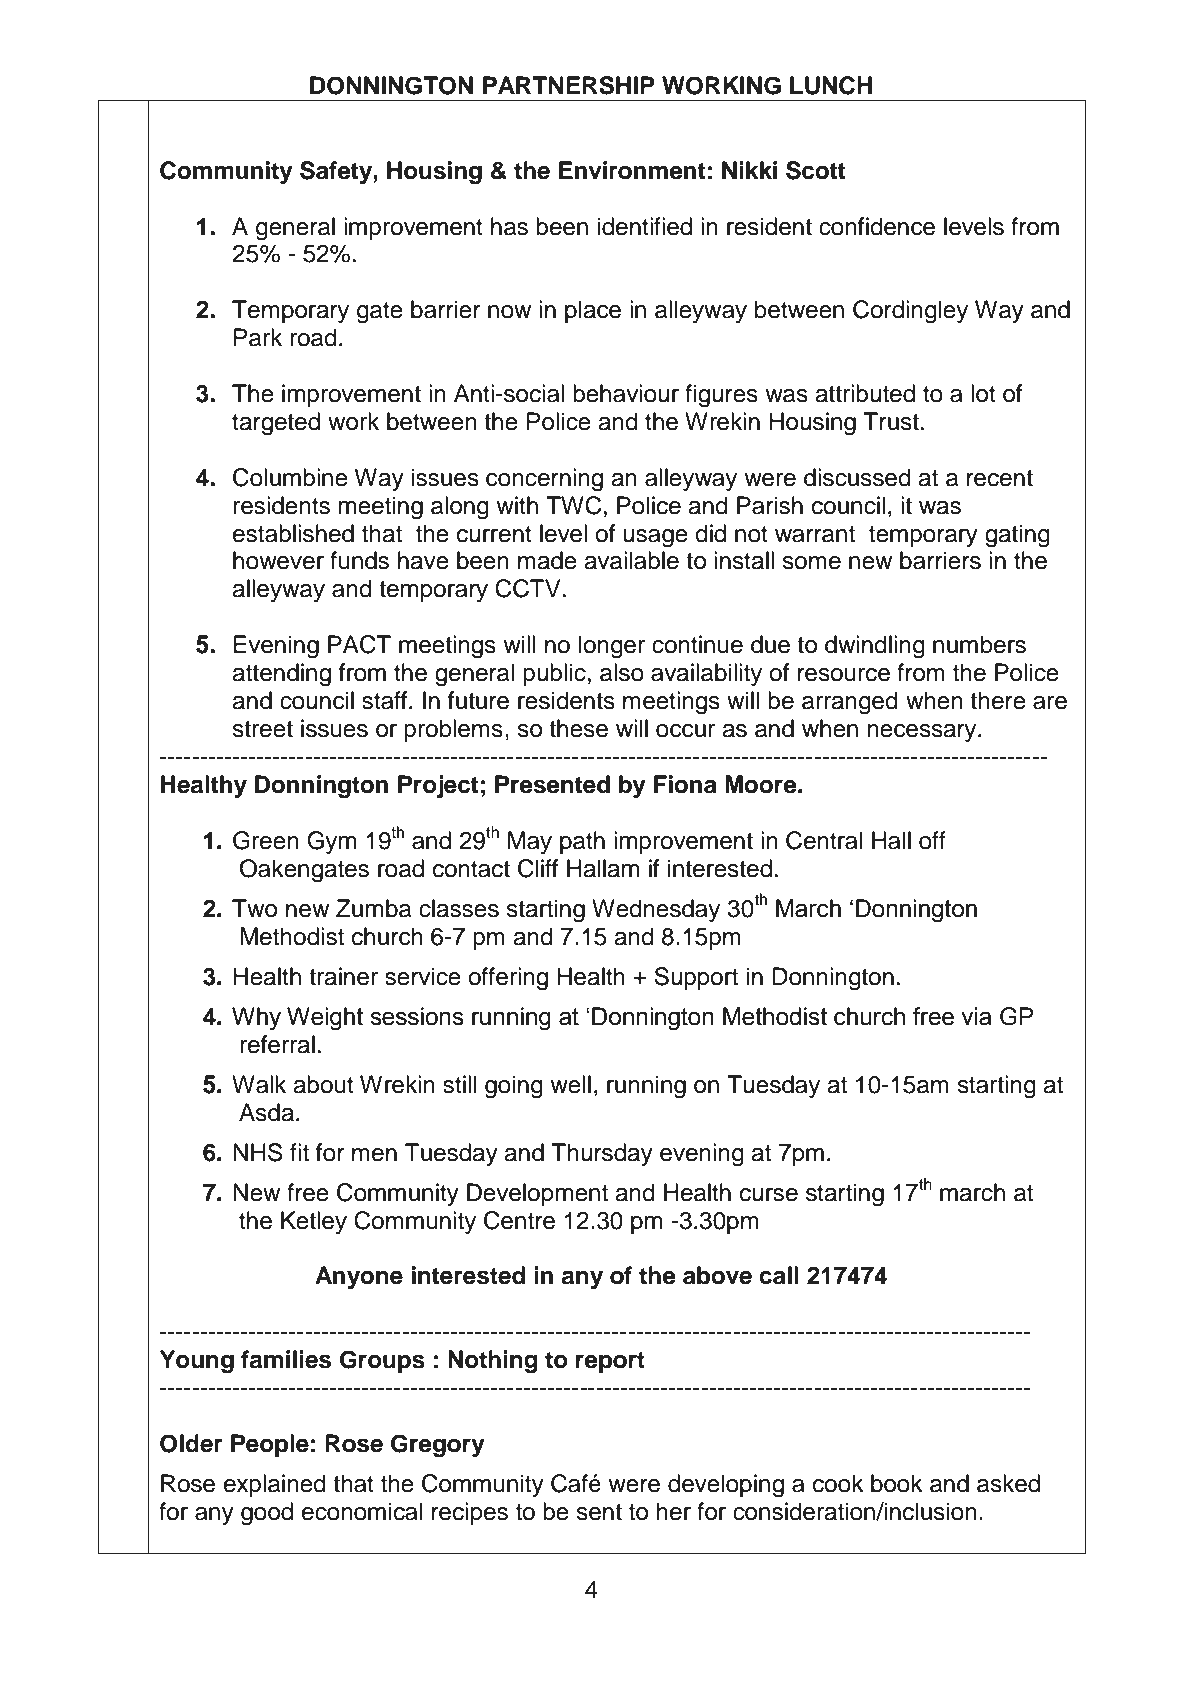 The height and width of the image is (1703, 1204). I want to click on explained, so click(275, 1485).
